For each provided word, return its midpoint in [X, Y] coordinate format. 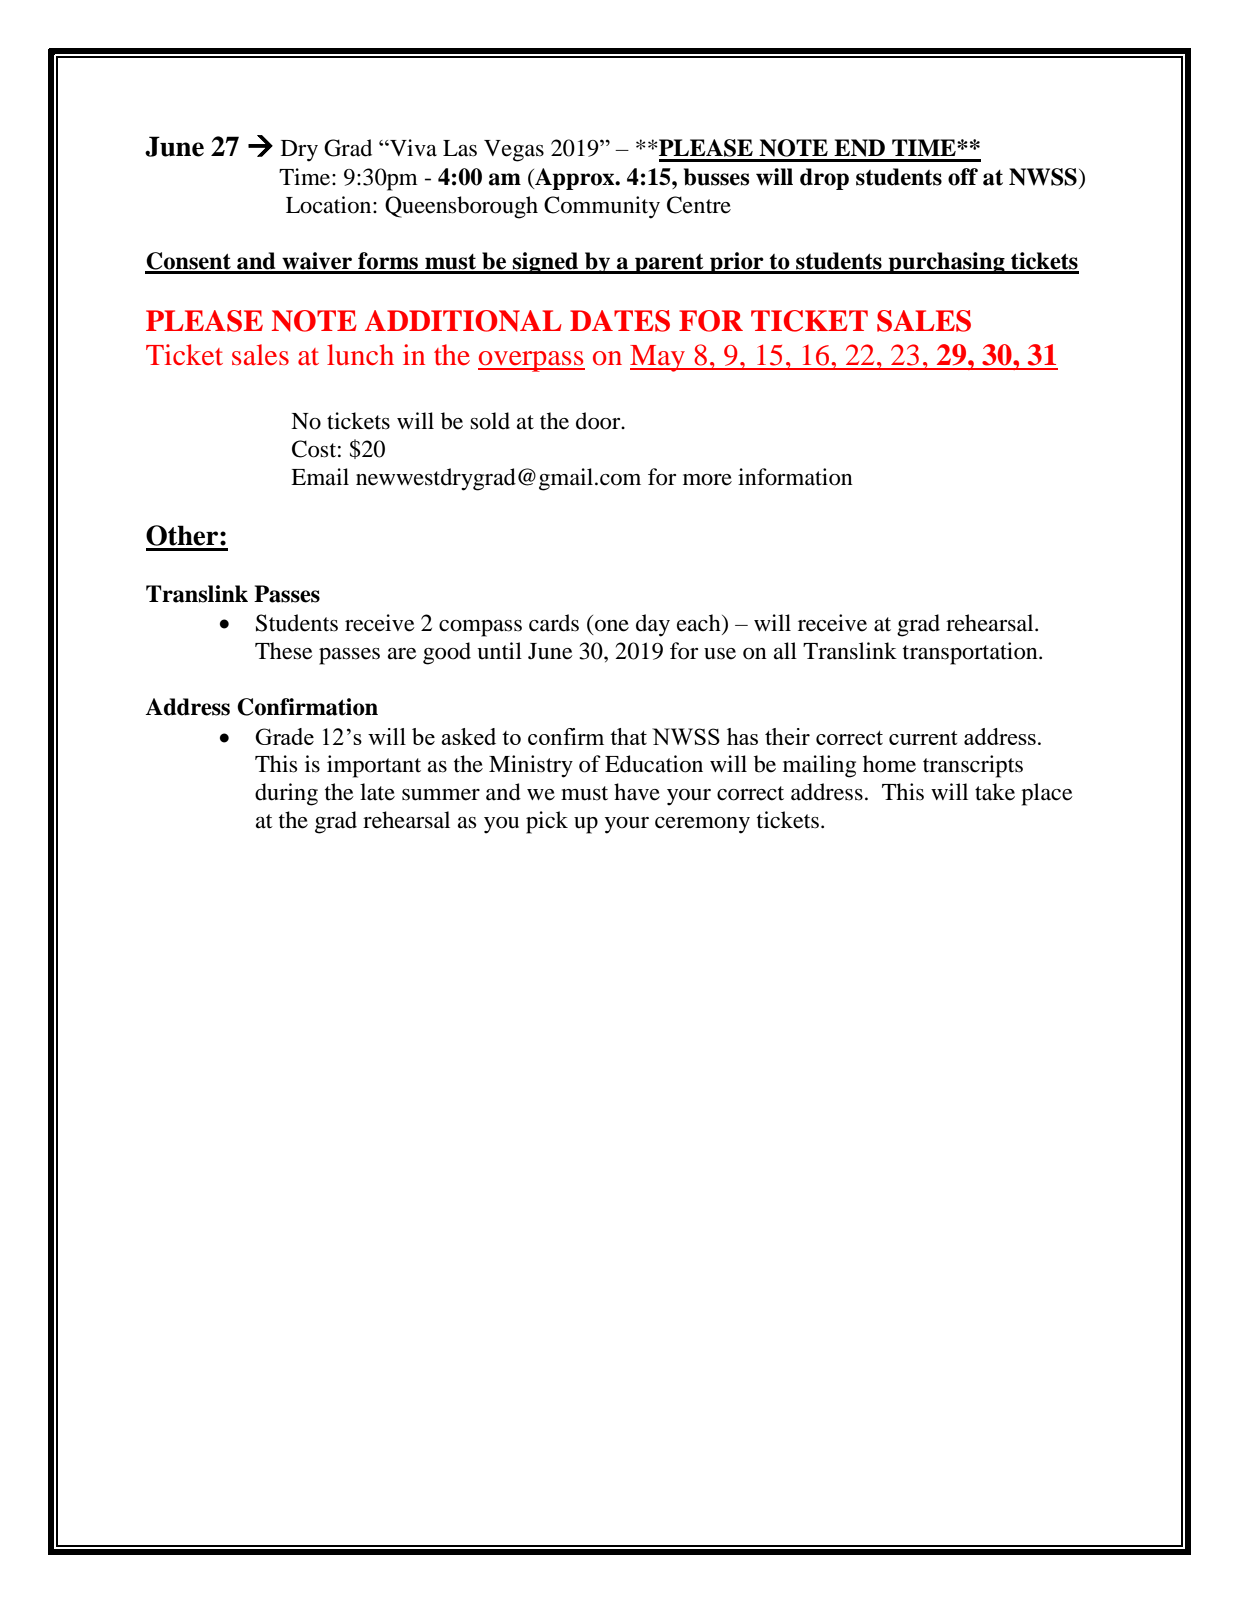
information [795, 477]
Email [320, 477]
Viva [412, 148]
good [447, 653]
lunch [360, 354]
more [707, 480]
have [637, 792]
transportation [971, 653]
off [963, 177]
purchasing [947, 263]
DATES [620, 321]
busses [717, 177]
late [377, 792]
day [653, 625]
